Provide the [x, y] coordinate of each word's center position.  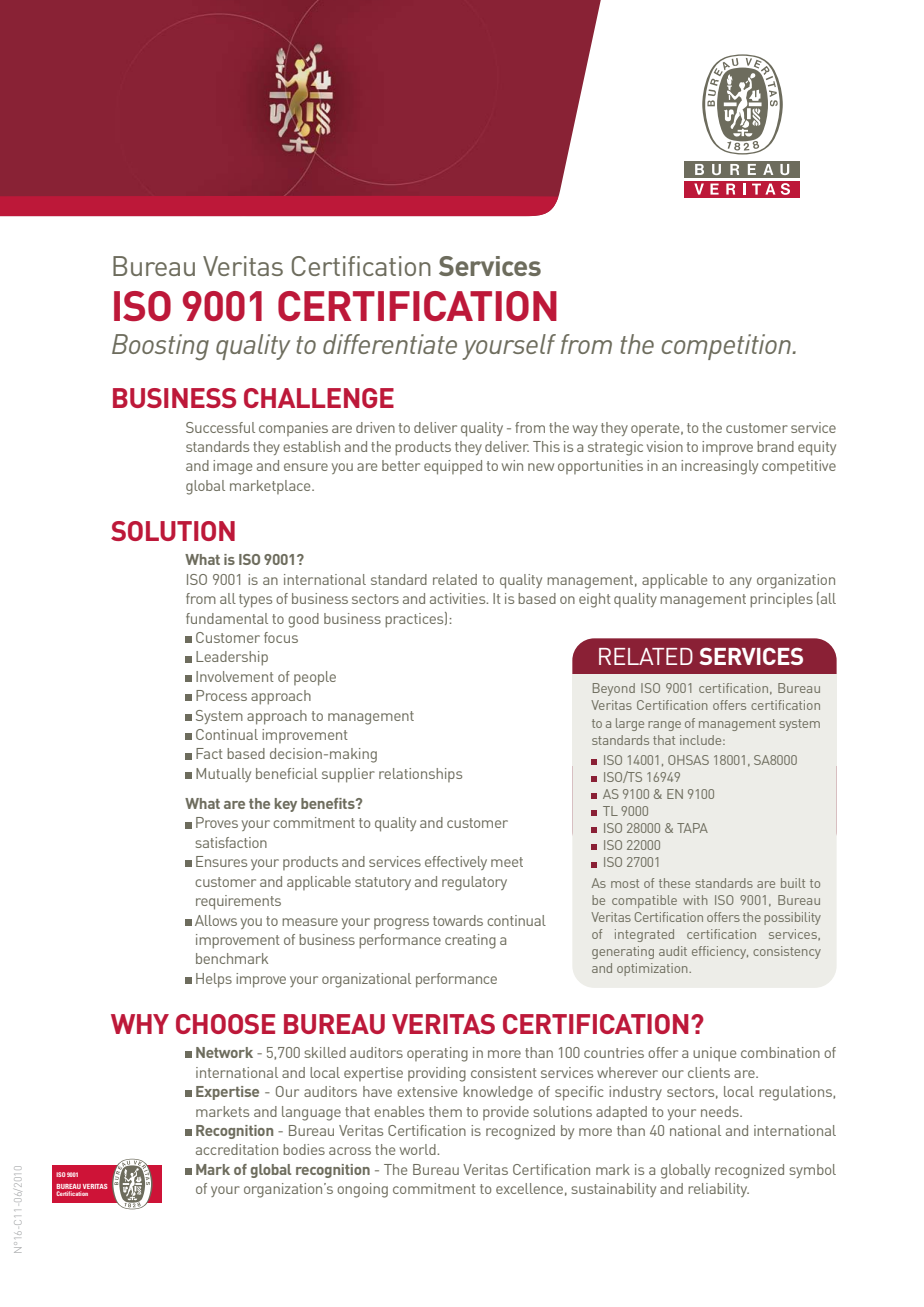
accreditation [237, 1149]
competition [727, 347]
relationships [420, 775]
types [255, 601]
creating [470, 941]
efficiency [720, 952]
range [664, 726]
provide [506, 1113]
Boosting [160, 347]
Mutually [223, 775]
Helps [214, 980]
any [741, 582]
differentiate [390, 344]
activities [459, 598]
